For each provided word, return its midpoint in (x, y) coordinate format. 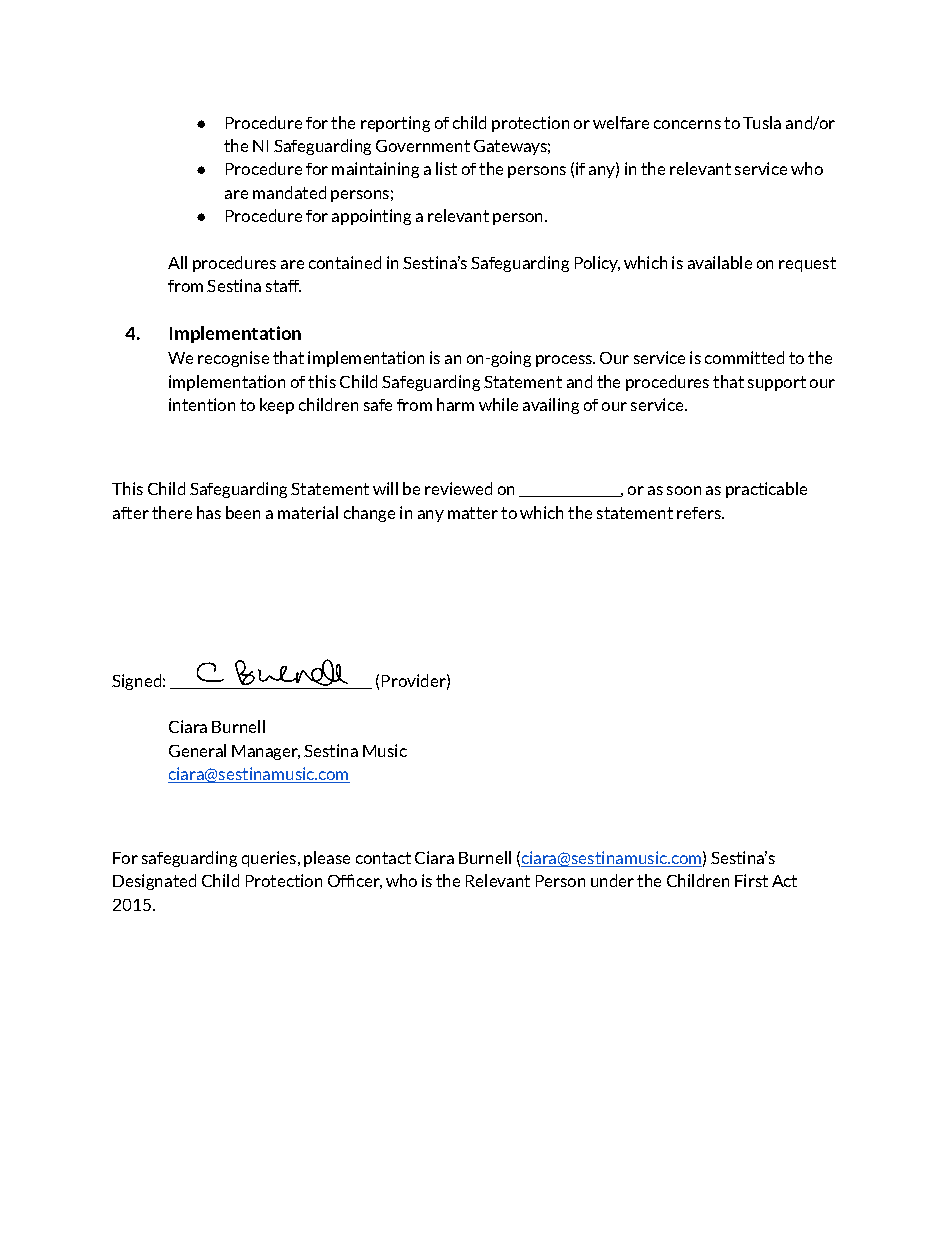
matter (473, 513)
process (565, 361)
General (197, 750)
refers (700, 513)
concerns (687, 124)
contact (383, 858)
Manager (266, 752)
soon (684, 490)
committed (744, 357)
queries (269, 859)
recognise (233, 359)
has (209, 512)
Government (423, 146)
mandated (289, 192)
